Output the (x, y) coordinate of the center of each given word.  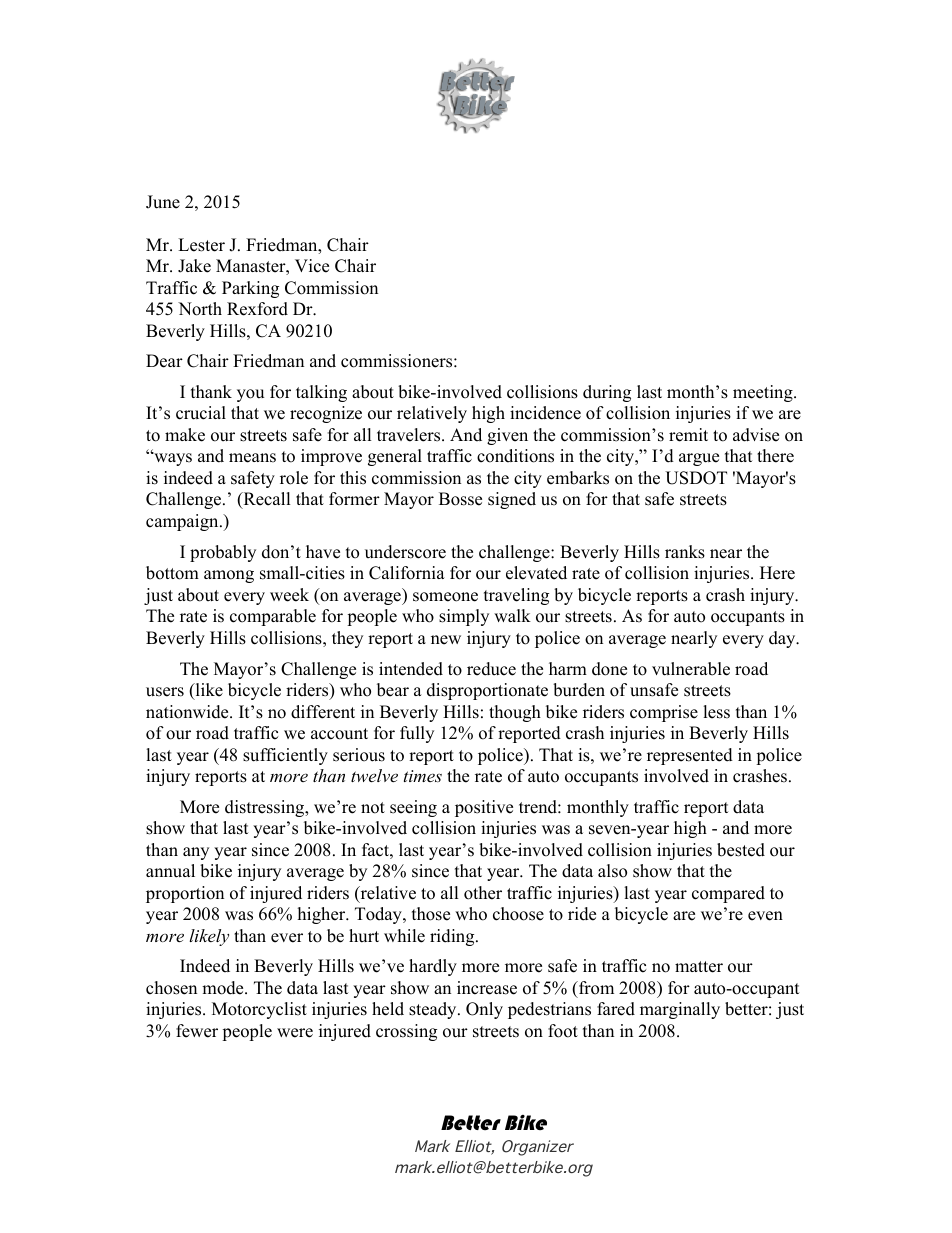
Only (484, 1010)
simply (464, 617)
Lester (201, 245)
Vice (312, 266)
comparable (273, 617)
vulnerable (691, 669)
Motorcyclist (259, 1010)
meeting (764, 393)
